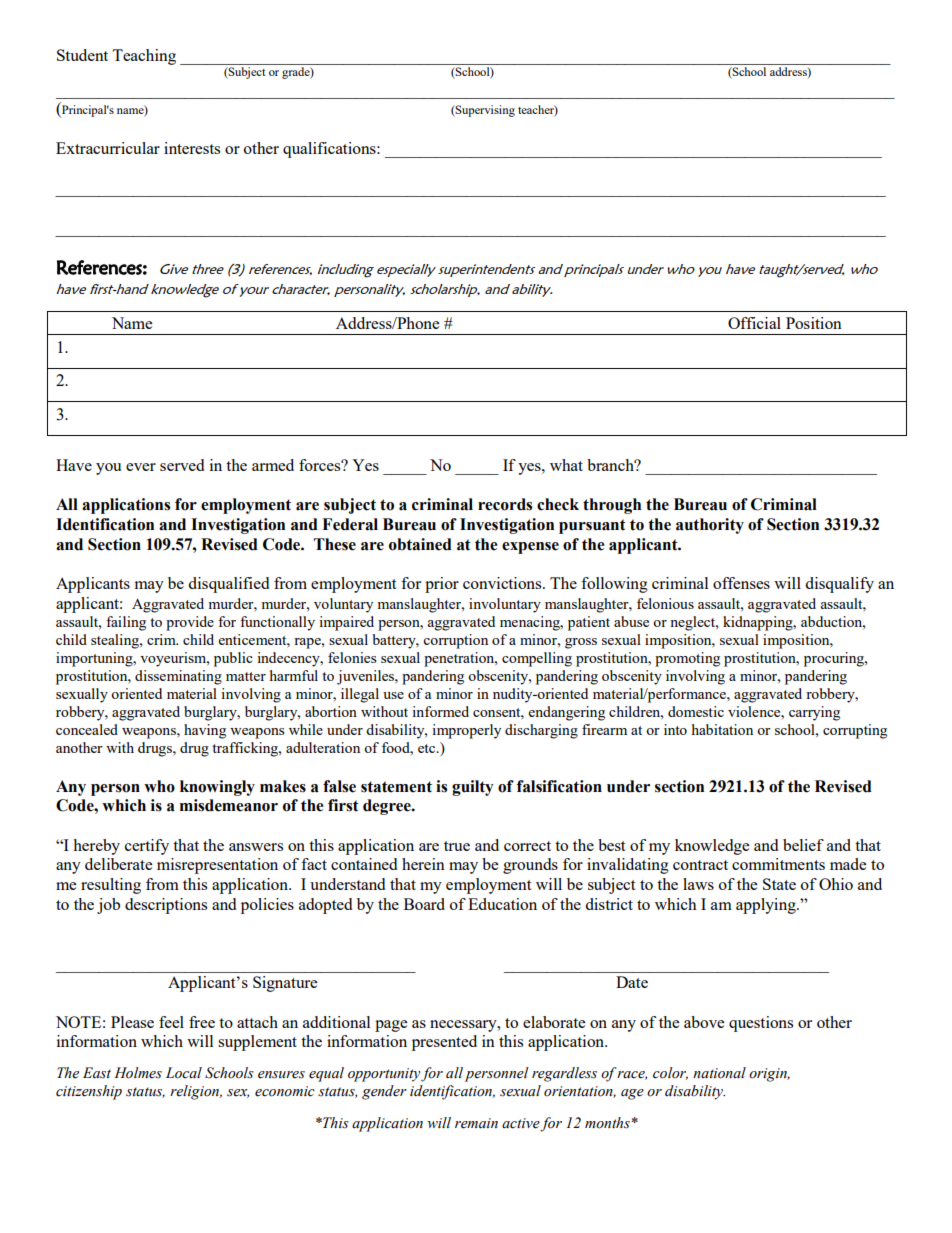  Describe the element at coordinates (767, 906) in the page. I see `applying` at that location.
